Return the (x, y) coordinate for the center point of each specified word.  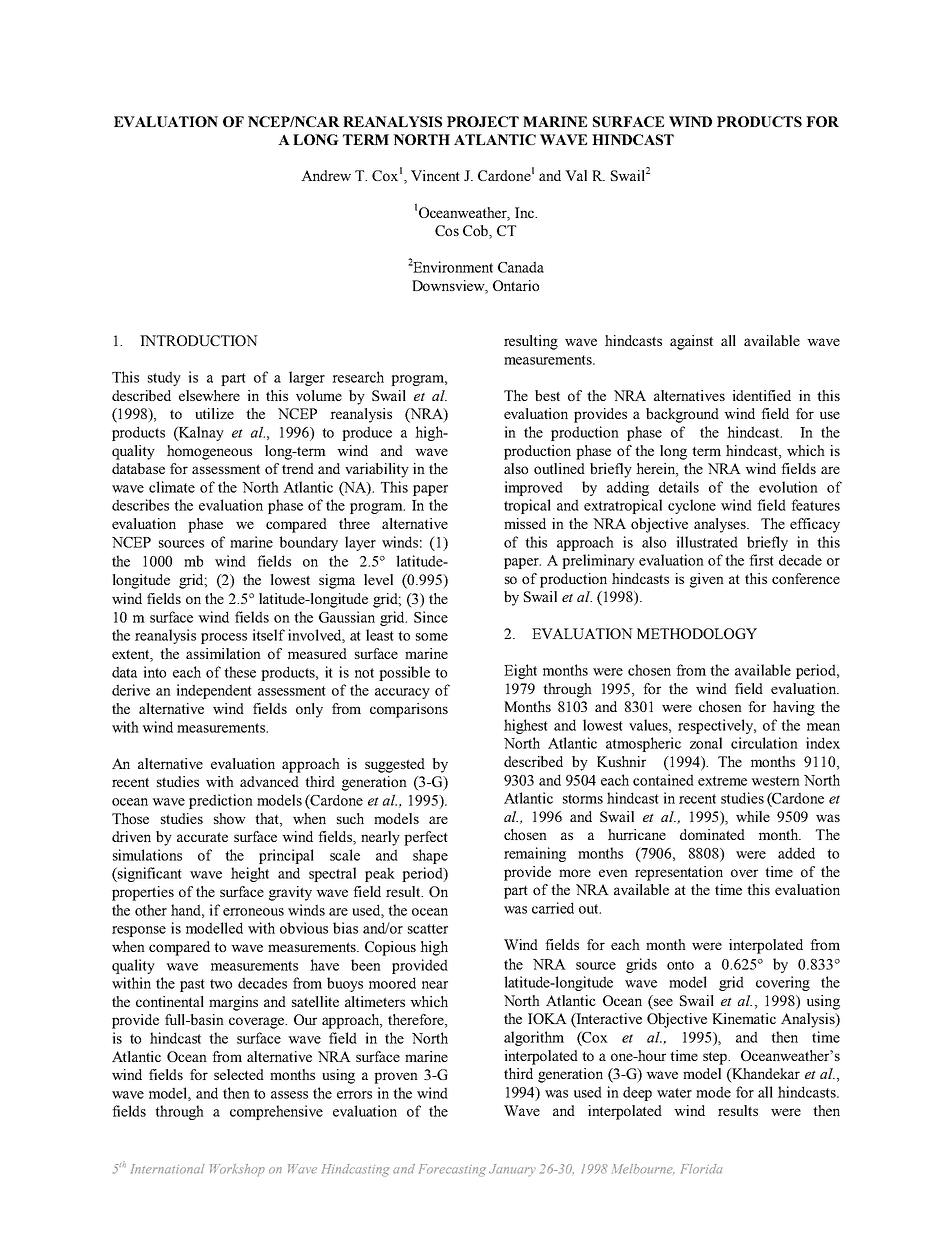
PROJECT (483, 121)
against (691, 342)
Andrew (326, 175)
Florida (702, 1169)
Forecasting (452, 1170)
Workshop (237, 1170)
